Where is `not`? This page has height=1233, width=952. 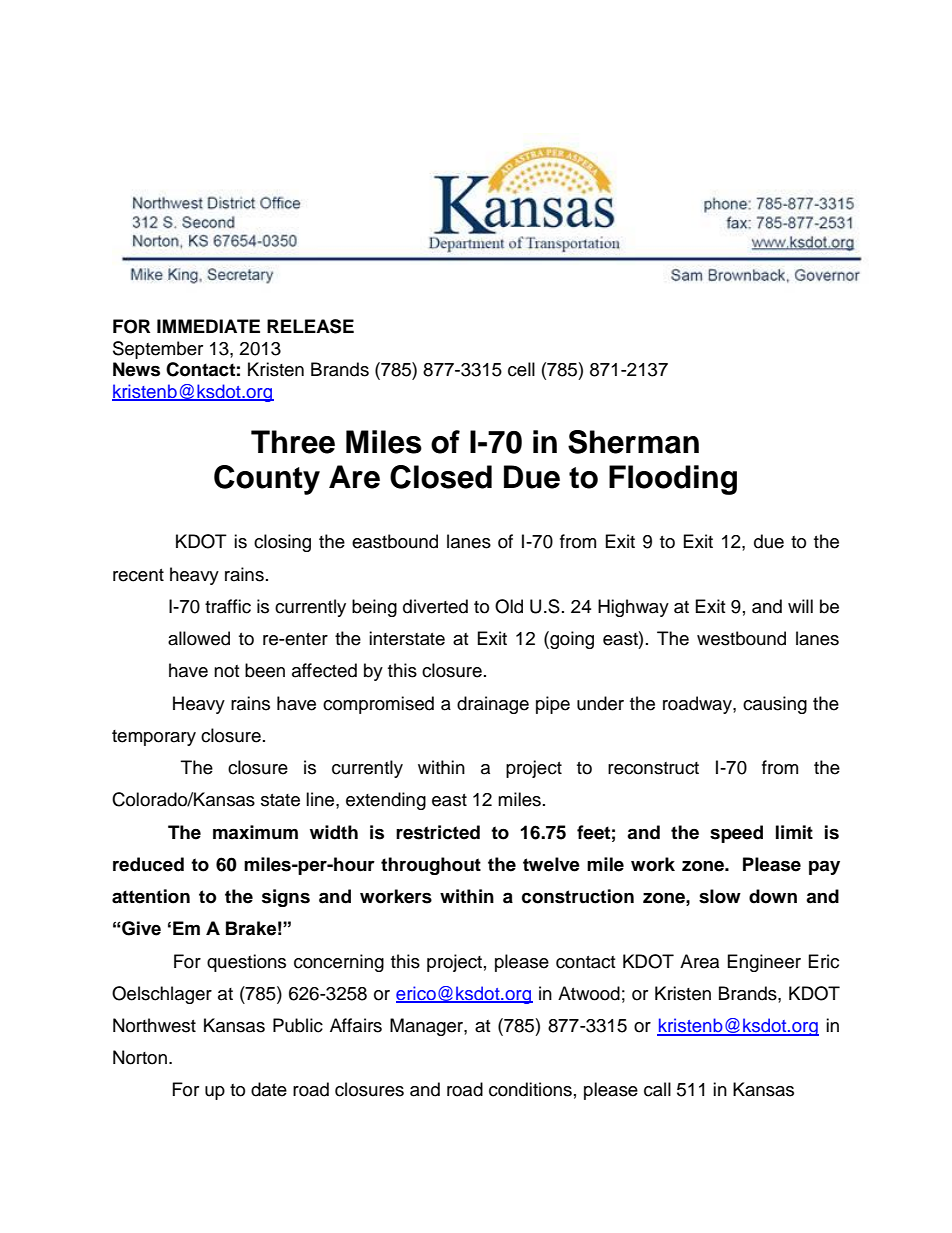
not is located at coordinates (226, 671).
